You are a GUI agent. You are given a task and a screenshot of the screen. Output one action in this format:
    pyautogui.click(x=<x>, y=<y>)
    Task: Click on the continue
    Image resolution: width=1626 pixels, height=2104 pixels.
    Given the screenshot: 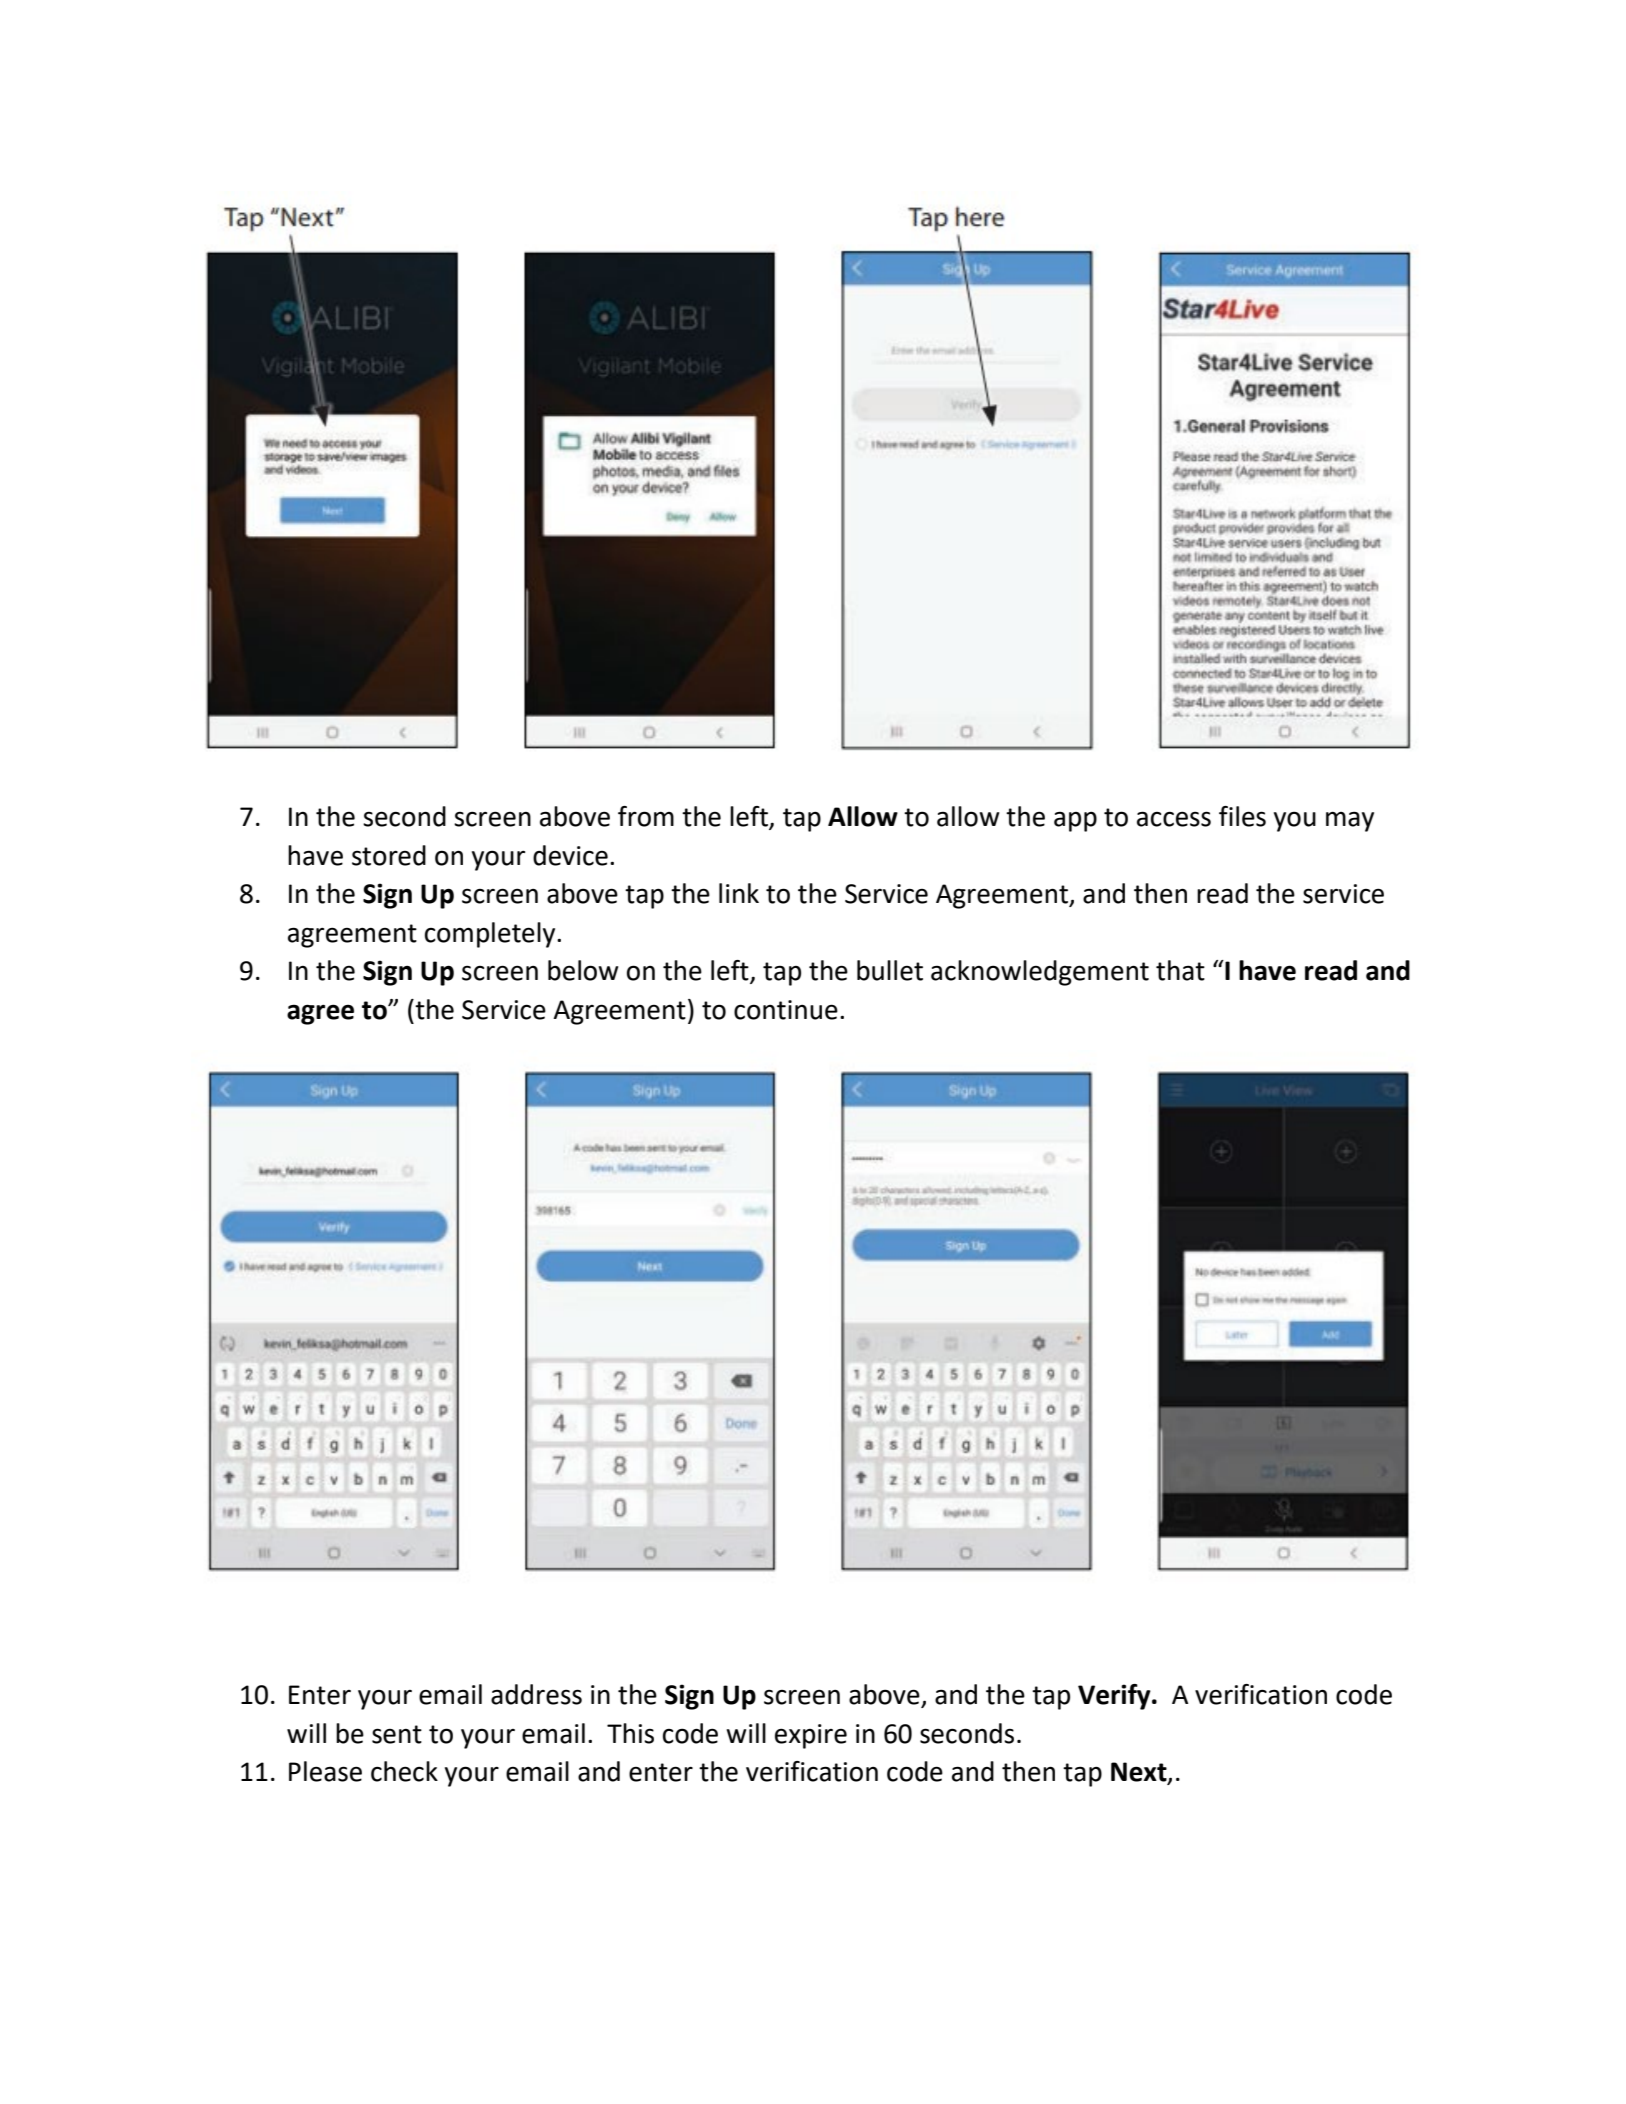 What is the action you would take?
    pyautogui.click(x=786, y=1010)
